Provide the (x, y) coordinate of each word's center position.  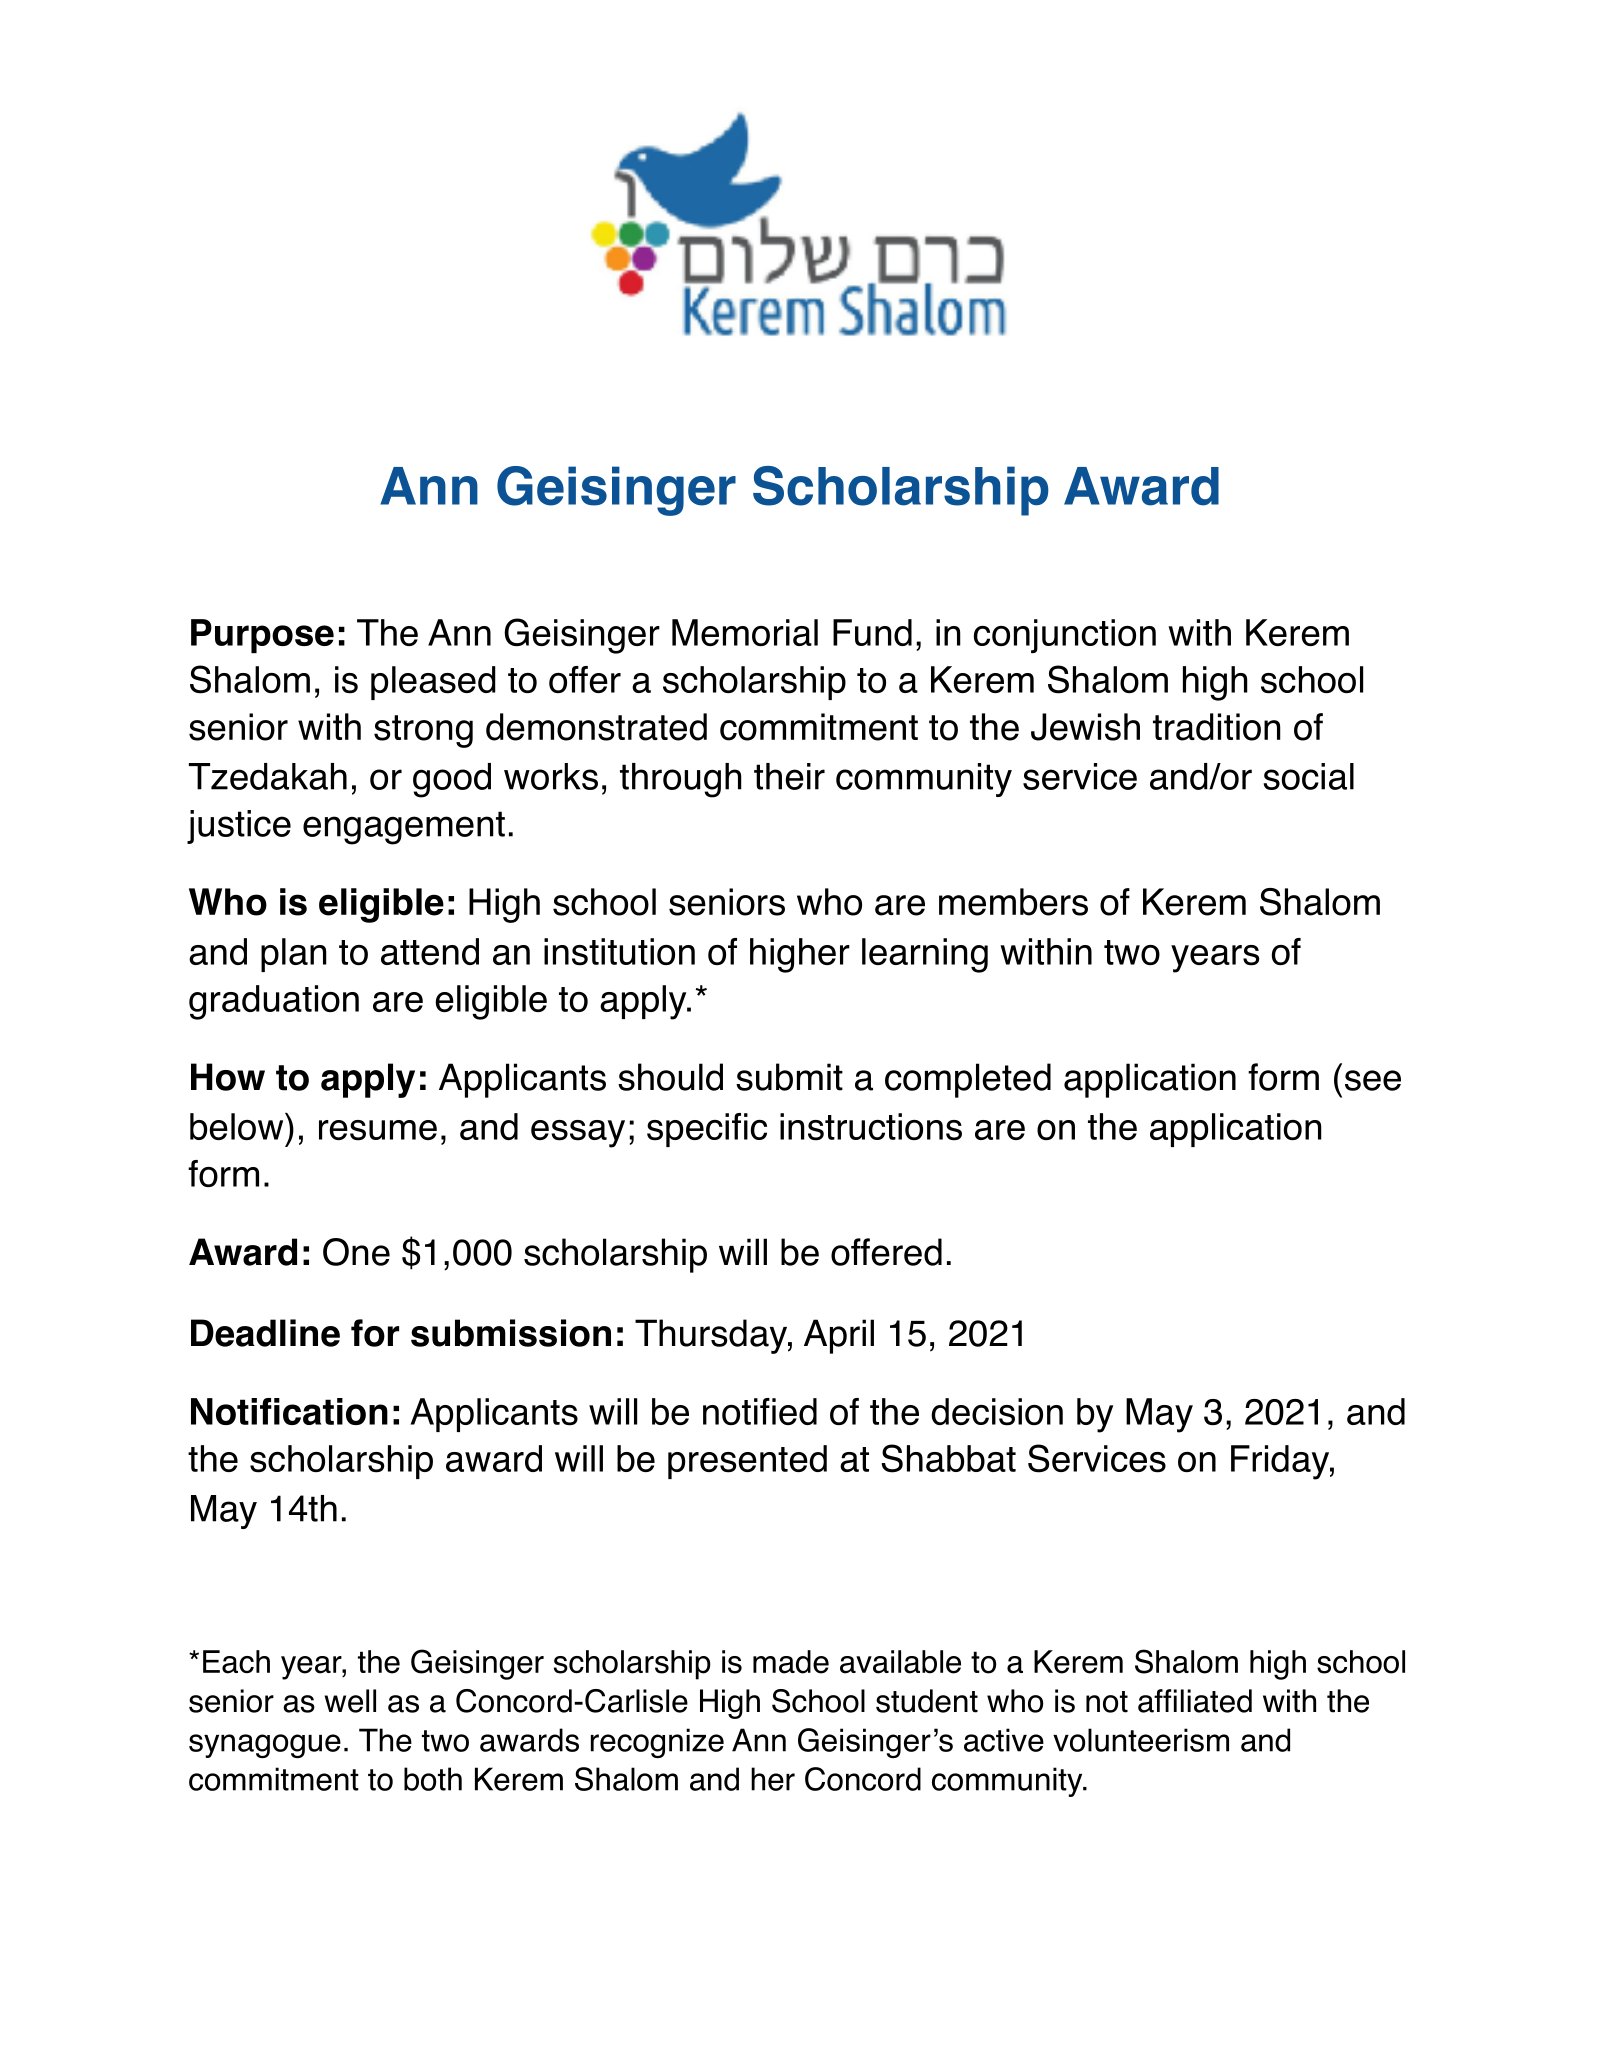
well (350, 1701)
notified (760, 1411)
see (1373, 1080)
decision (997, 1412)
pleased (433, 683)
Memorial (745, 632)
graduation (274, 1002)
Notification (289, 1411)
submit (789, 1077)
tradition (1217, 727)
